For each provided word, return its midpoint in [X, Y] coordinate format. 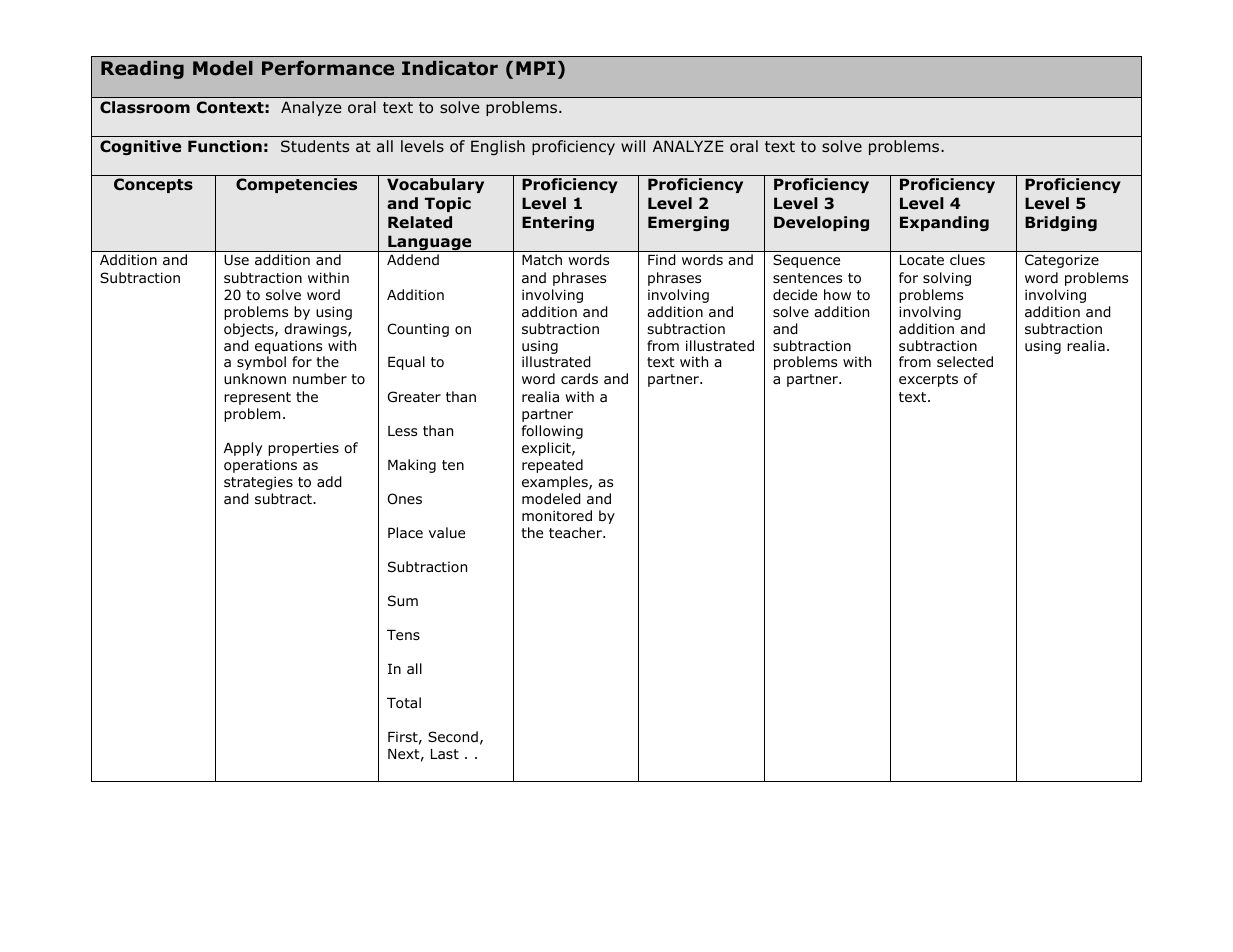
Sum [403, 600]
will [633, 146]
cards [579, 378]
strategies [258, 483]
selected [965, 361]
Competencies [296, 185]
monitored [557, 515]
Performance [328, 68]
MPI [535, 68]
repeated [552, 466]
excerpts [928, 380]
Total [404, 703]
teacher [576, 532]
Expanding [944, 223]
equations [288, 347]
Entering [558, 223]
